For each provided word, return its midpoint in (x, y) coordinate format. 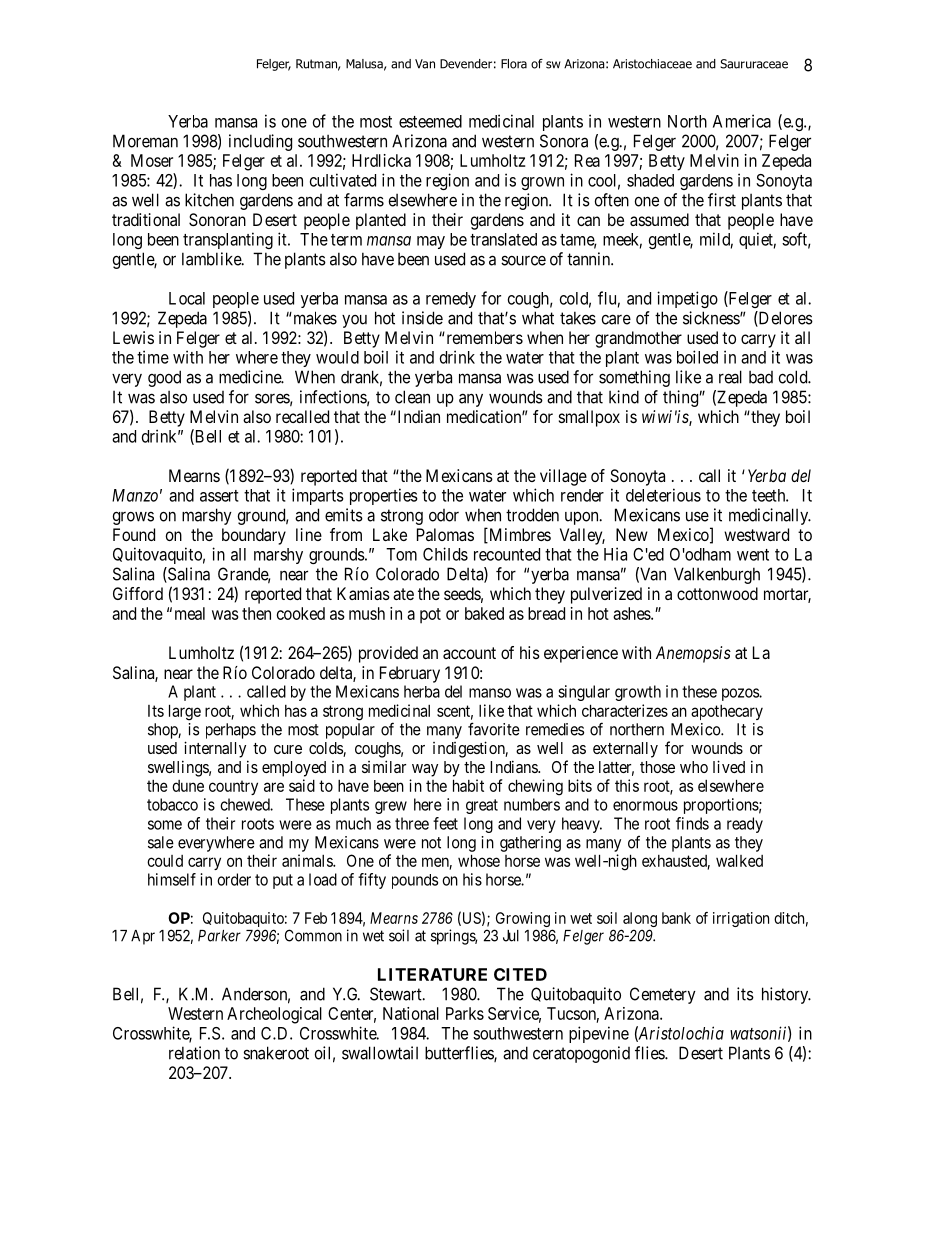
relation (194, 1053)
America (742, 121)
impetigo (687, 299)
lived (729, 766)
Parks (465, 1013)
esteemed (430, 121)
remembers (483, 337)
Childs (445, 554)
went (753, 555)
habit (468, 785)
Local (187, 298)
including (260, 142)
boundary (254, 536)
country (233, 787)
